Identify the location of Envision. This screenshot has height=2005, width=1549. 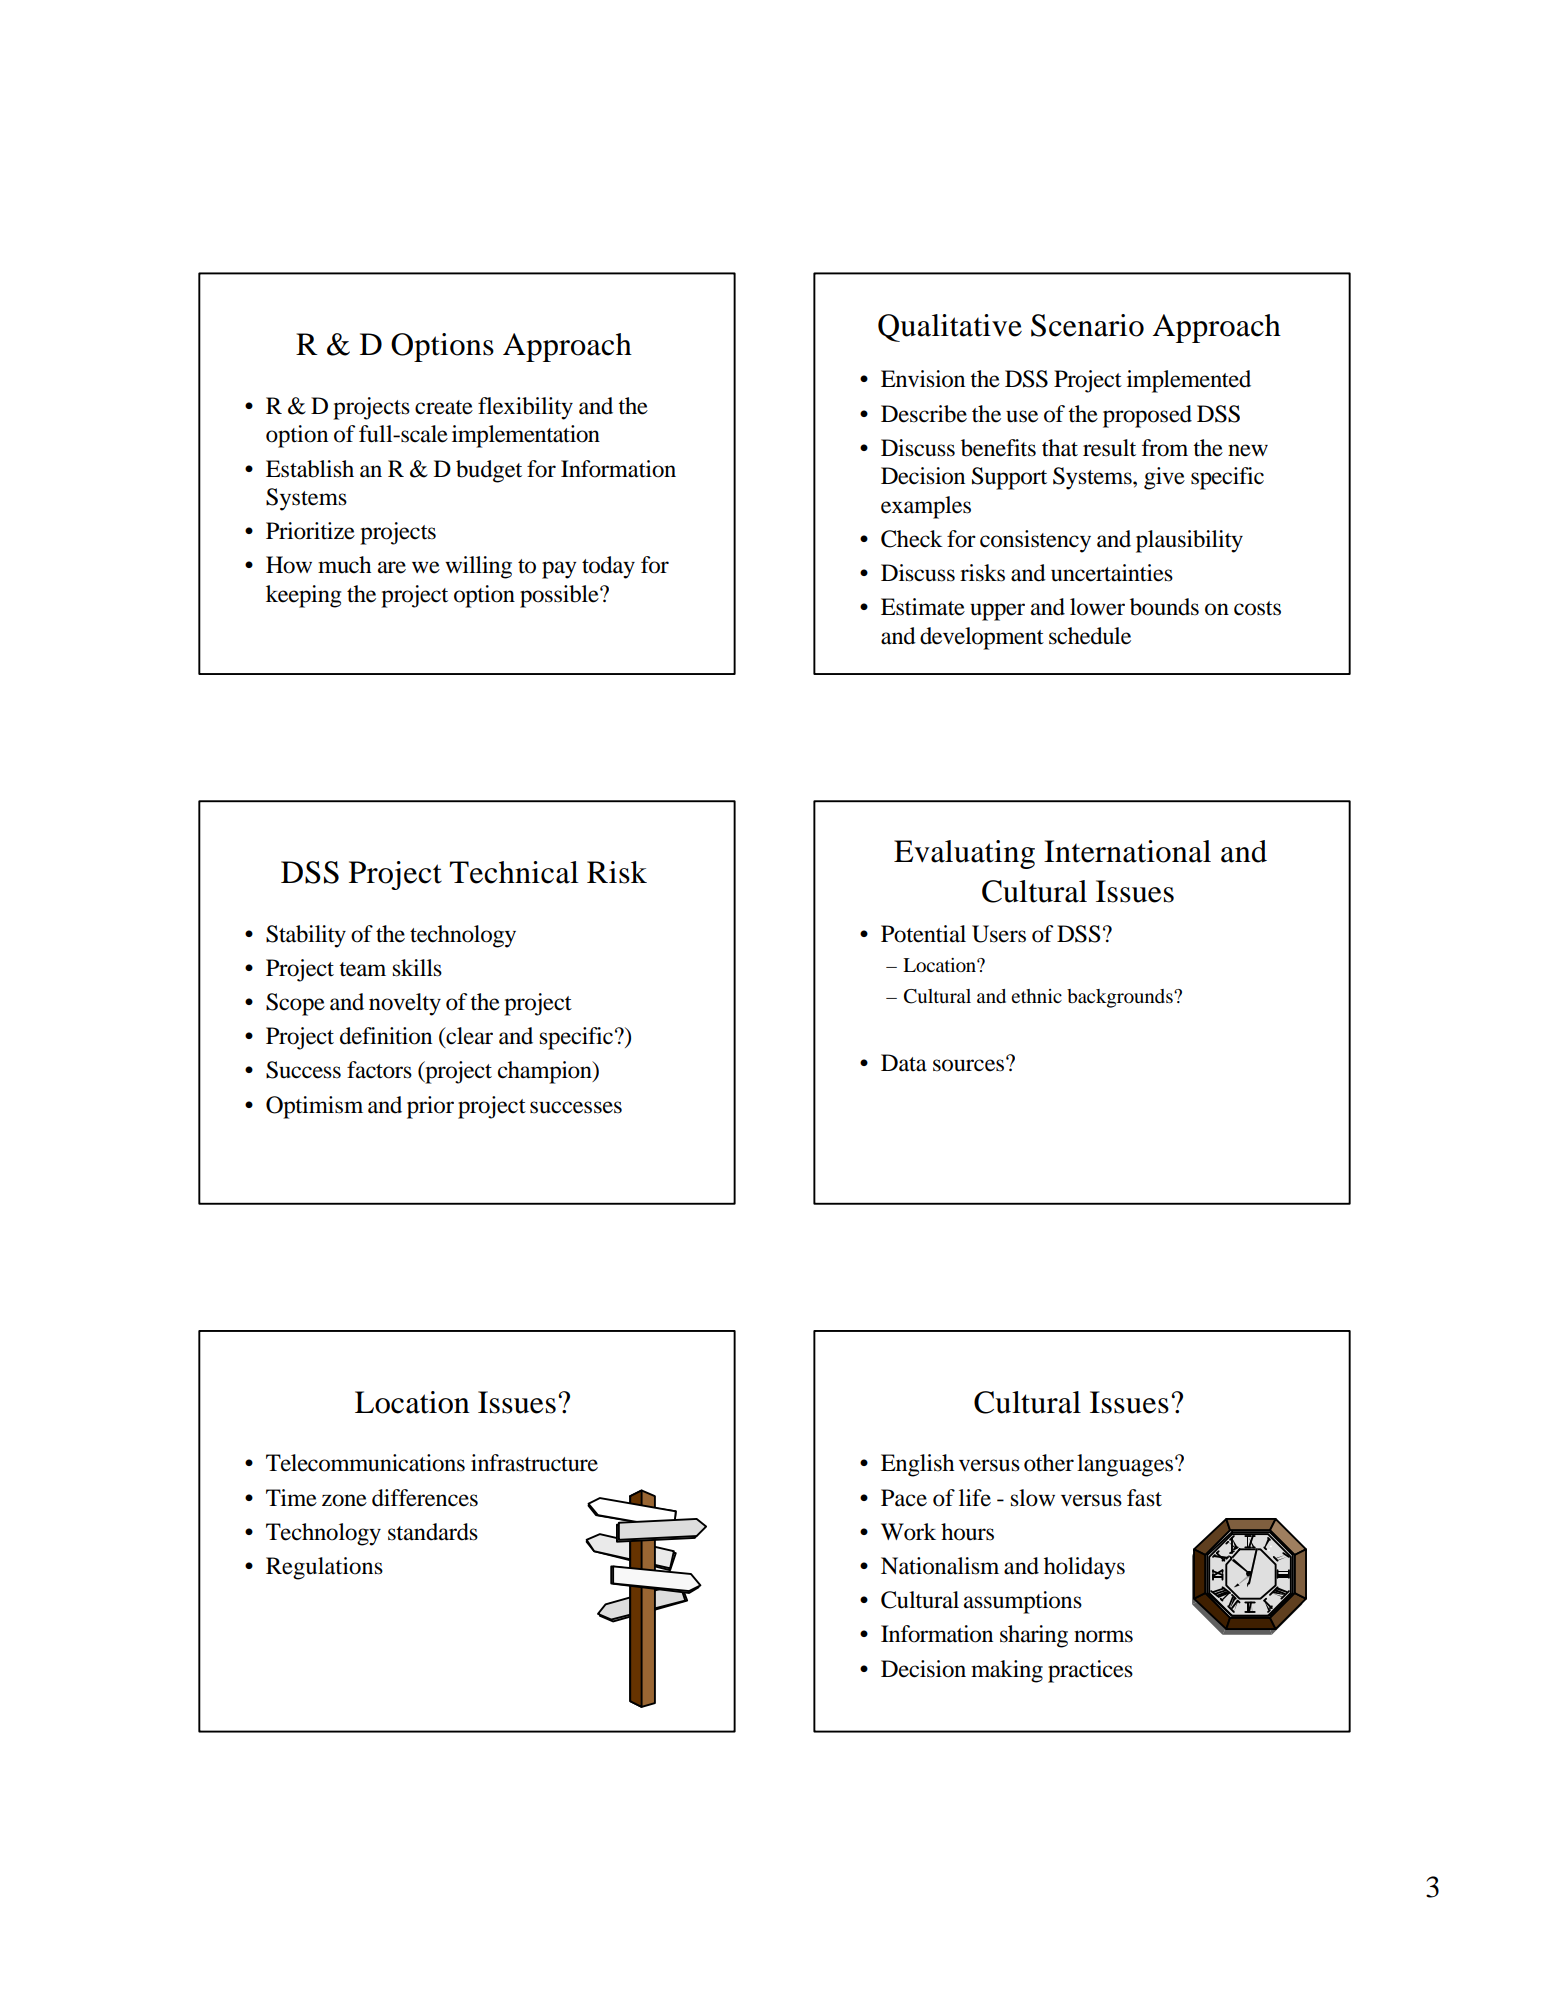
(923, 379).
